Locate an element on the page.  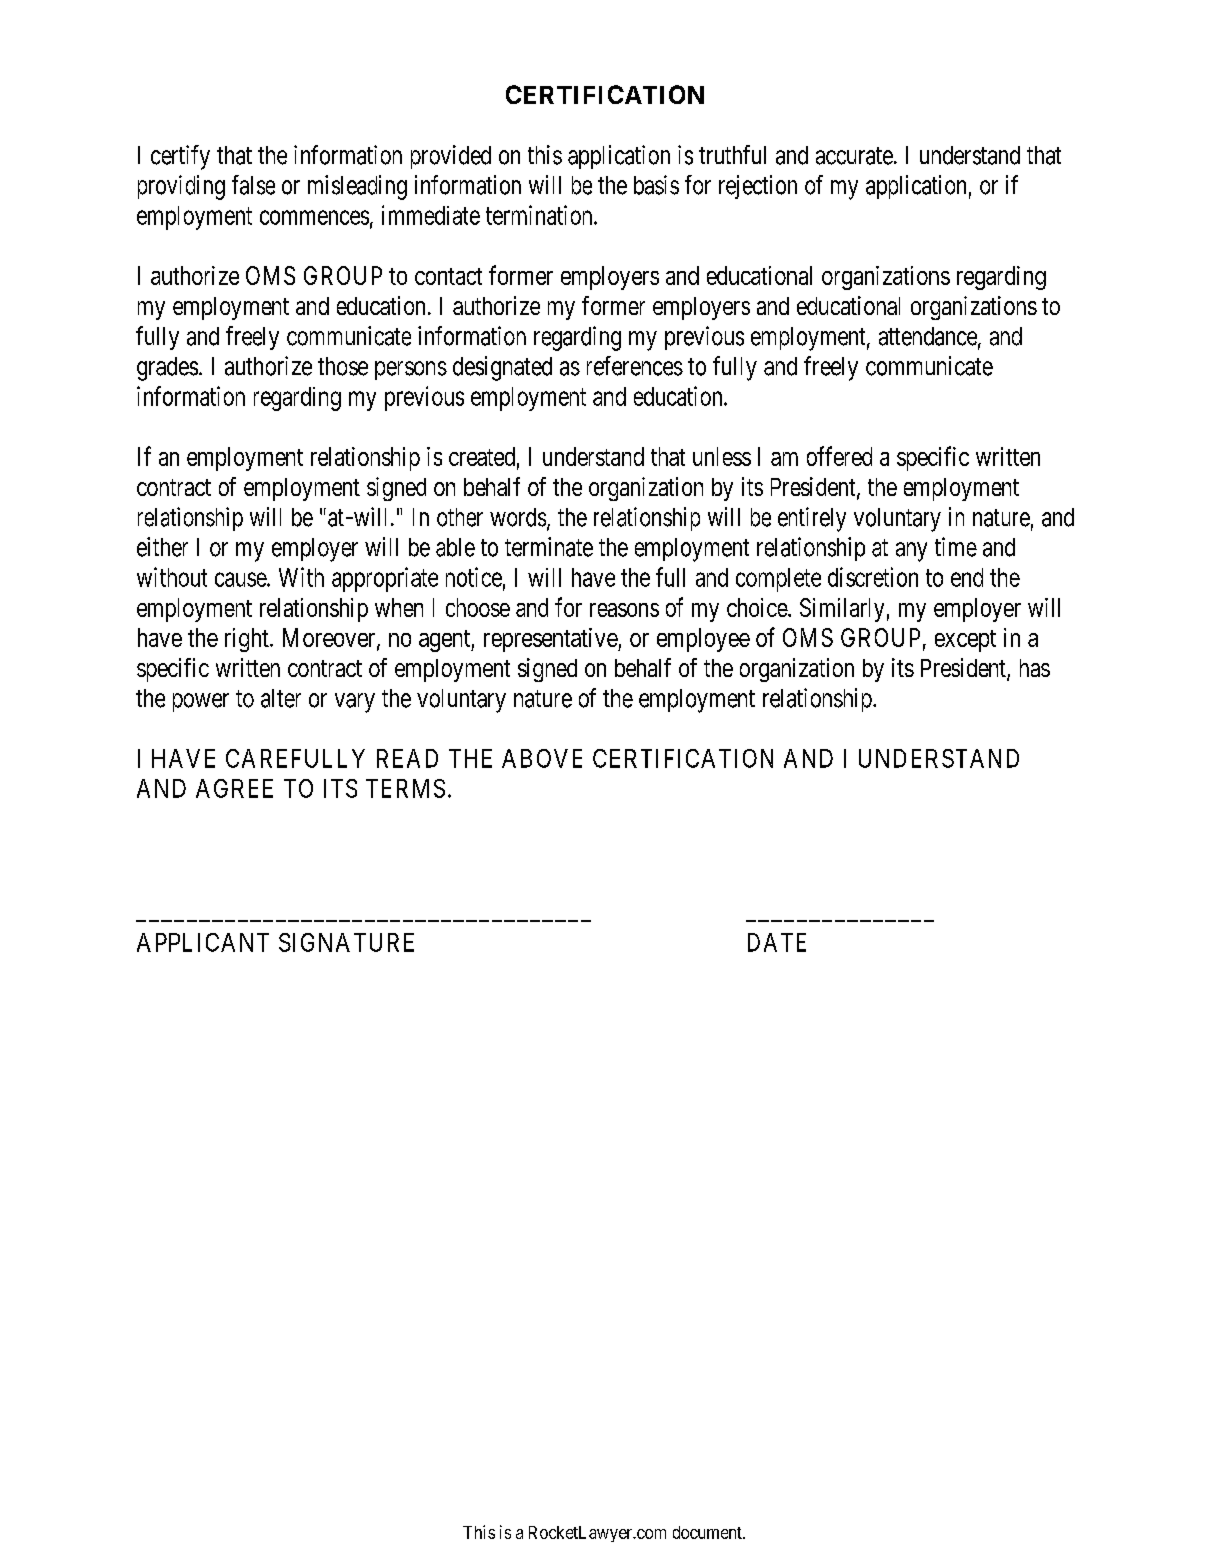
document is located at coordinates (708, 1532).
